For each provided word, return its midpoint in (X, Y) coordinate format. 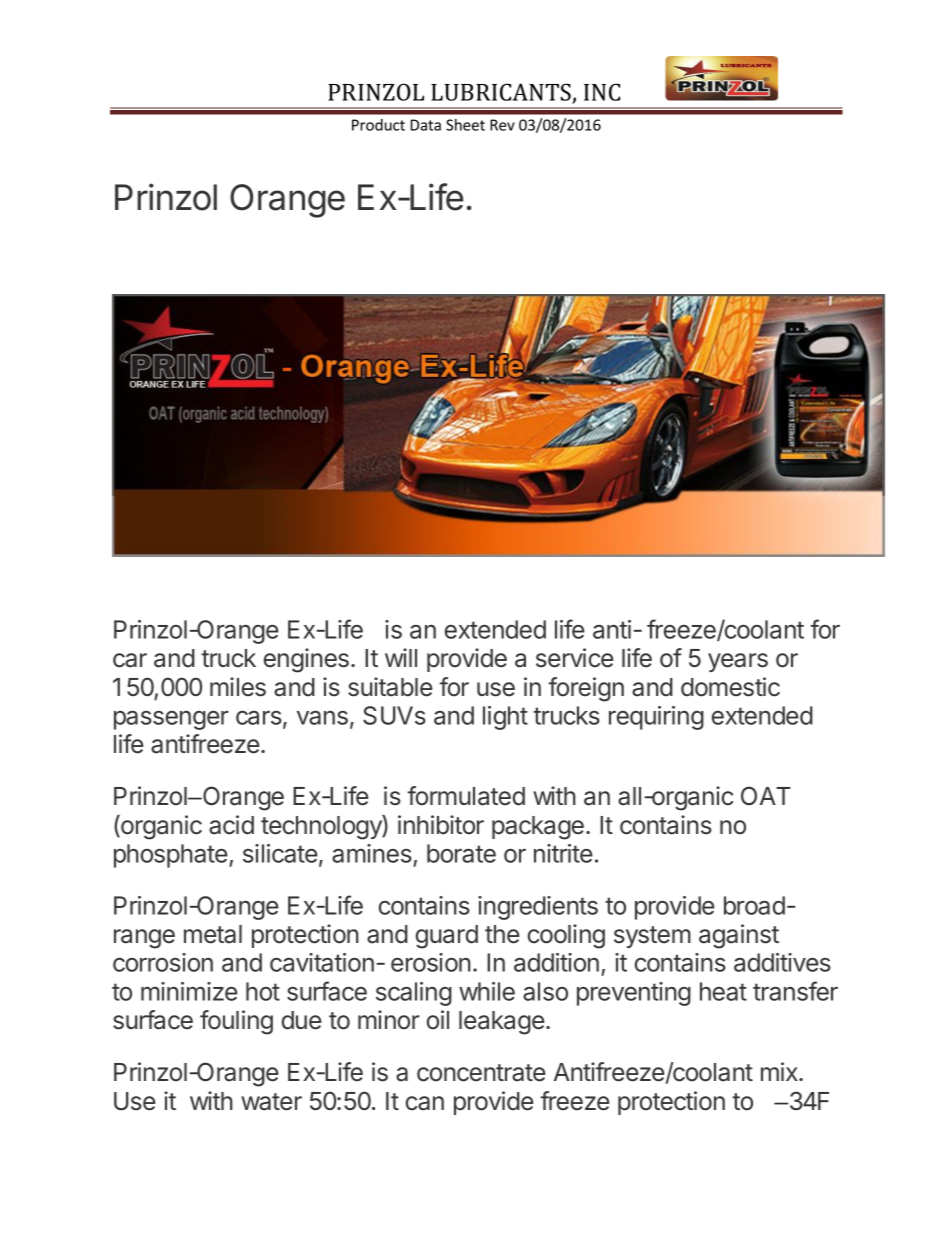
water (271, 1102)
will (401, 657)
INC (602, 92)
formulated (466, 796)
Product (378, 125)
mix (780, 1071)
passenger (171, 720)
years (738, 662)
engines (306, 660)
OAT (766, 795)
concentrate (481, 1073)
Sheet (465, 125)
